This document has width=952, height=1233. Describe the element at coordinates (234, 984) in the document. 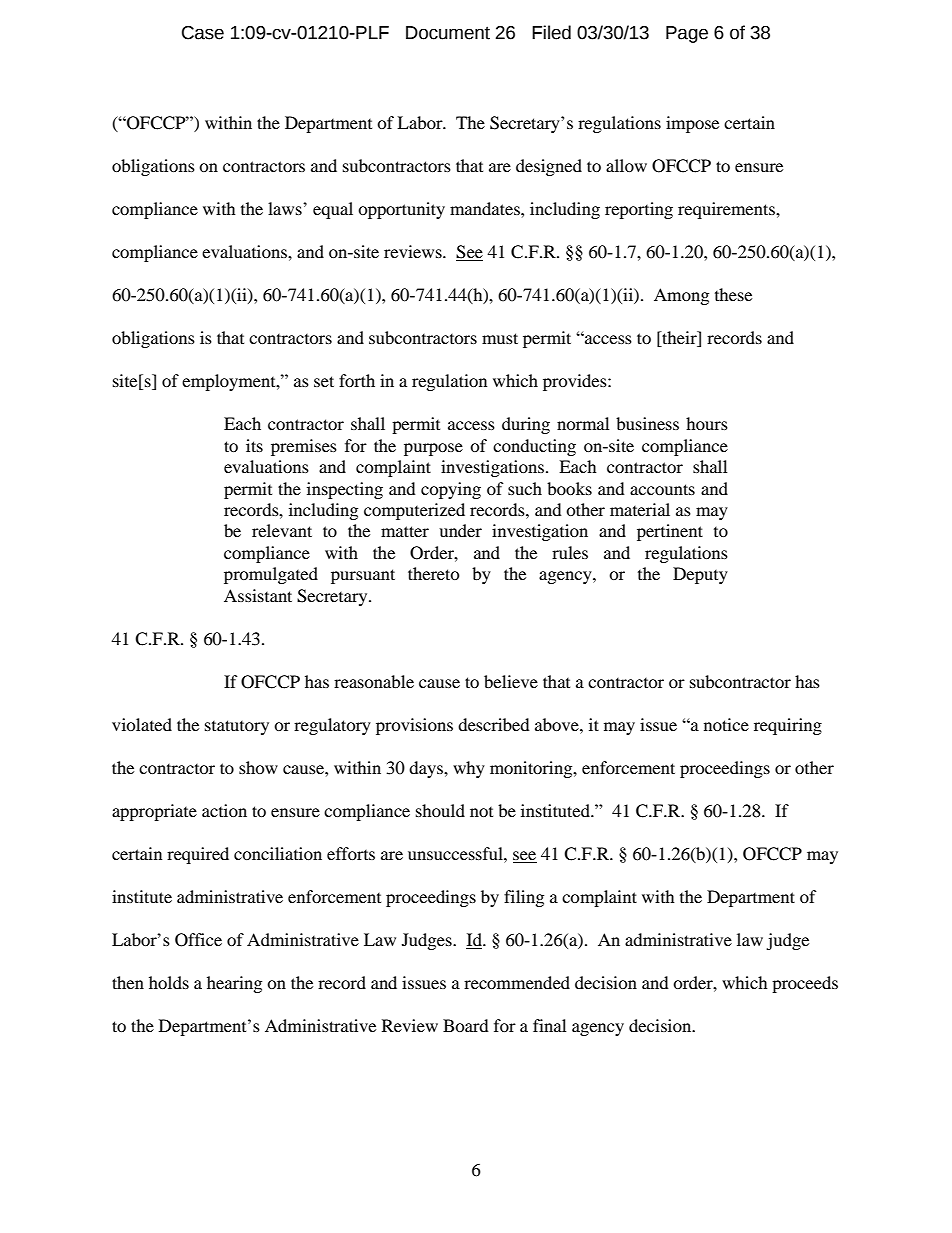

I see `hearing` at that location.
